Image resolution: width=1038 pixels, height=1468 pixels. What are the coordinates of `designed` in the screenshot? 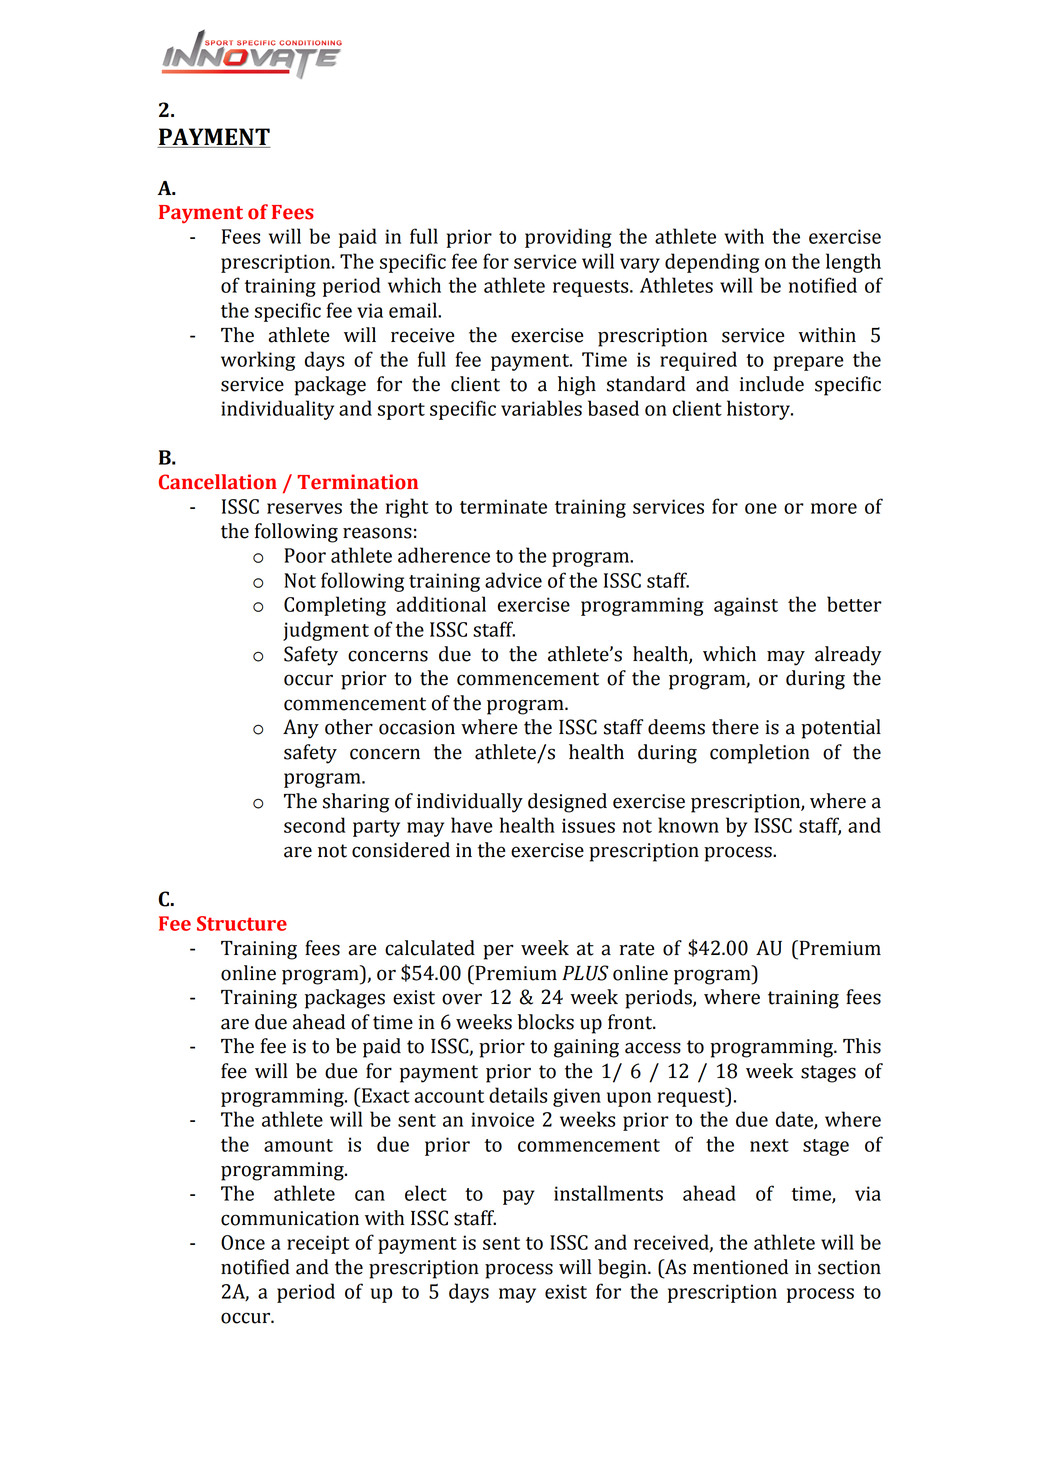 It's located at (567, 803).
